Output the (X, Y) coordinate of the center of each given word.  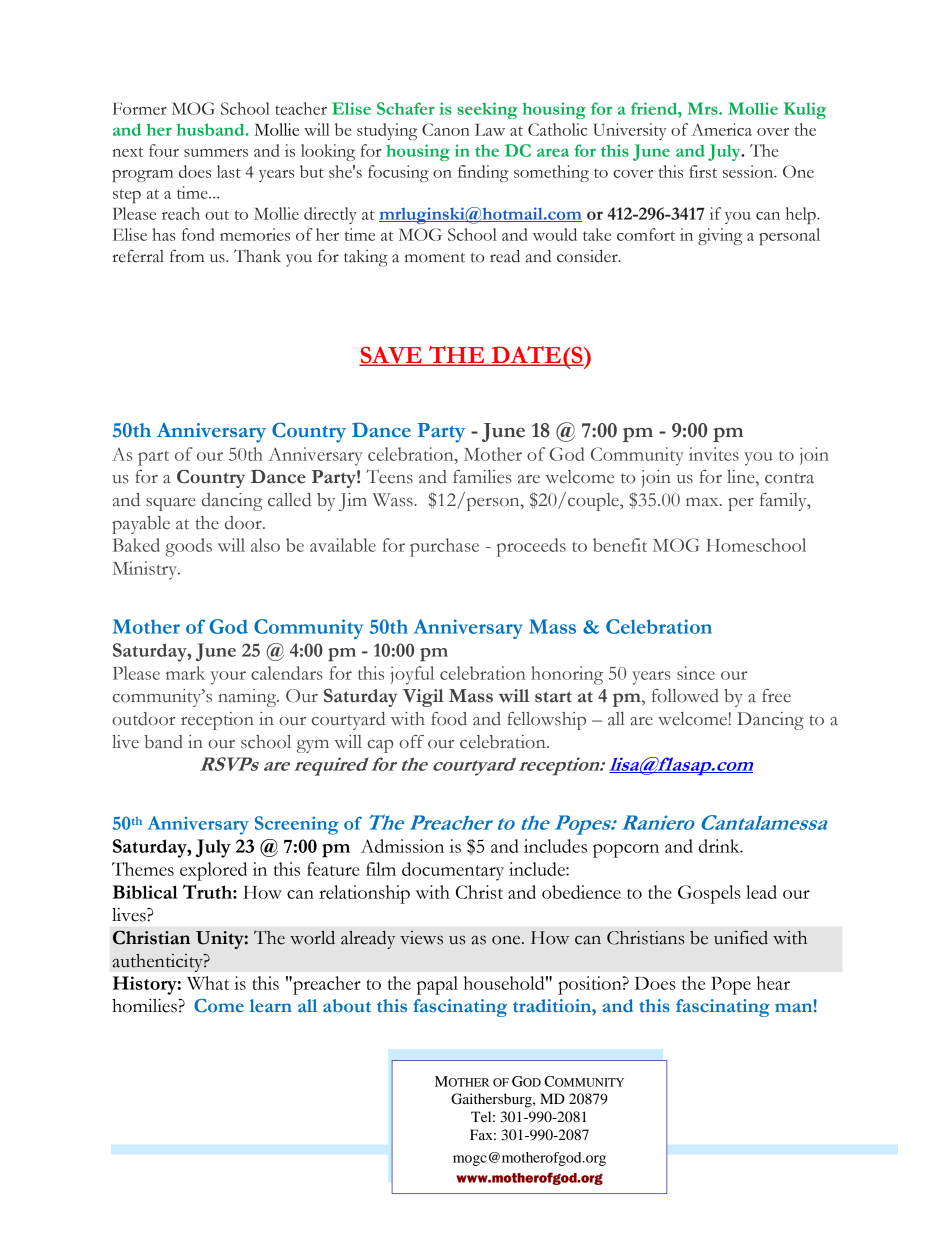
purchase (444, 547)
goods (188, 547)
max (703, 502)
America (721, 129)
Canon (446, 129)
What (208, 983)
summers (216, 153)
